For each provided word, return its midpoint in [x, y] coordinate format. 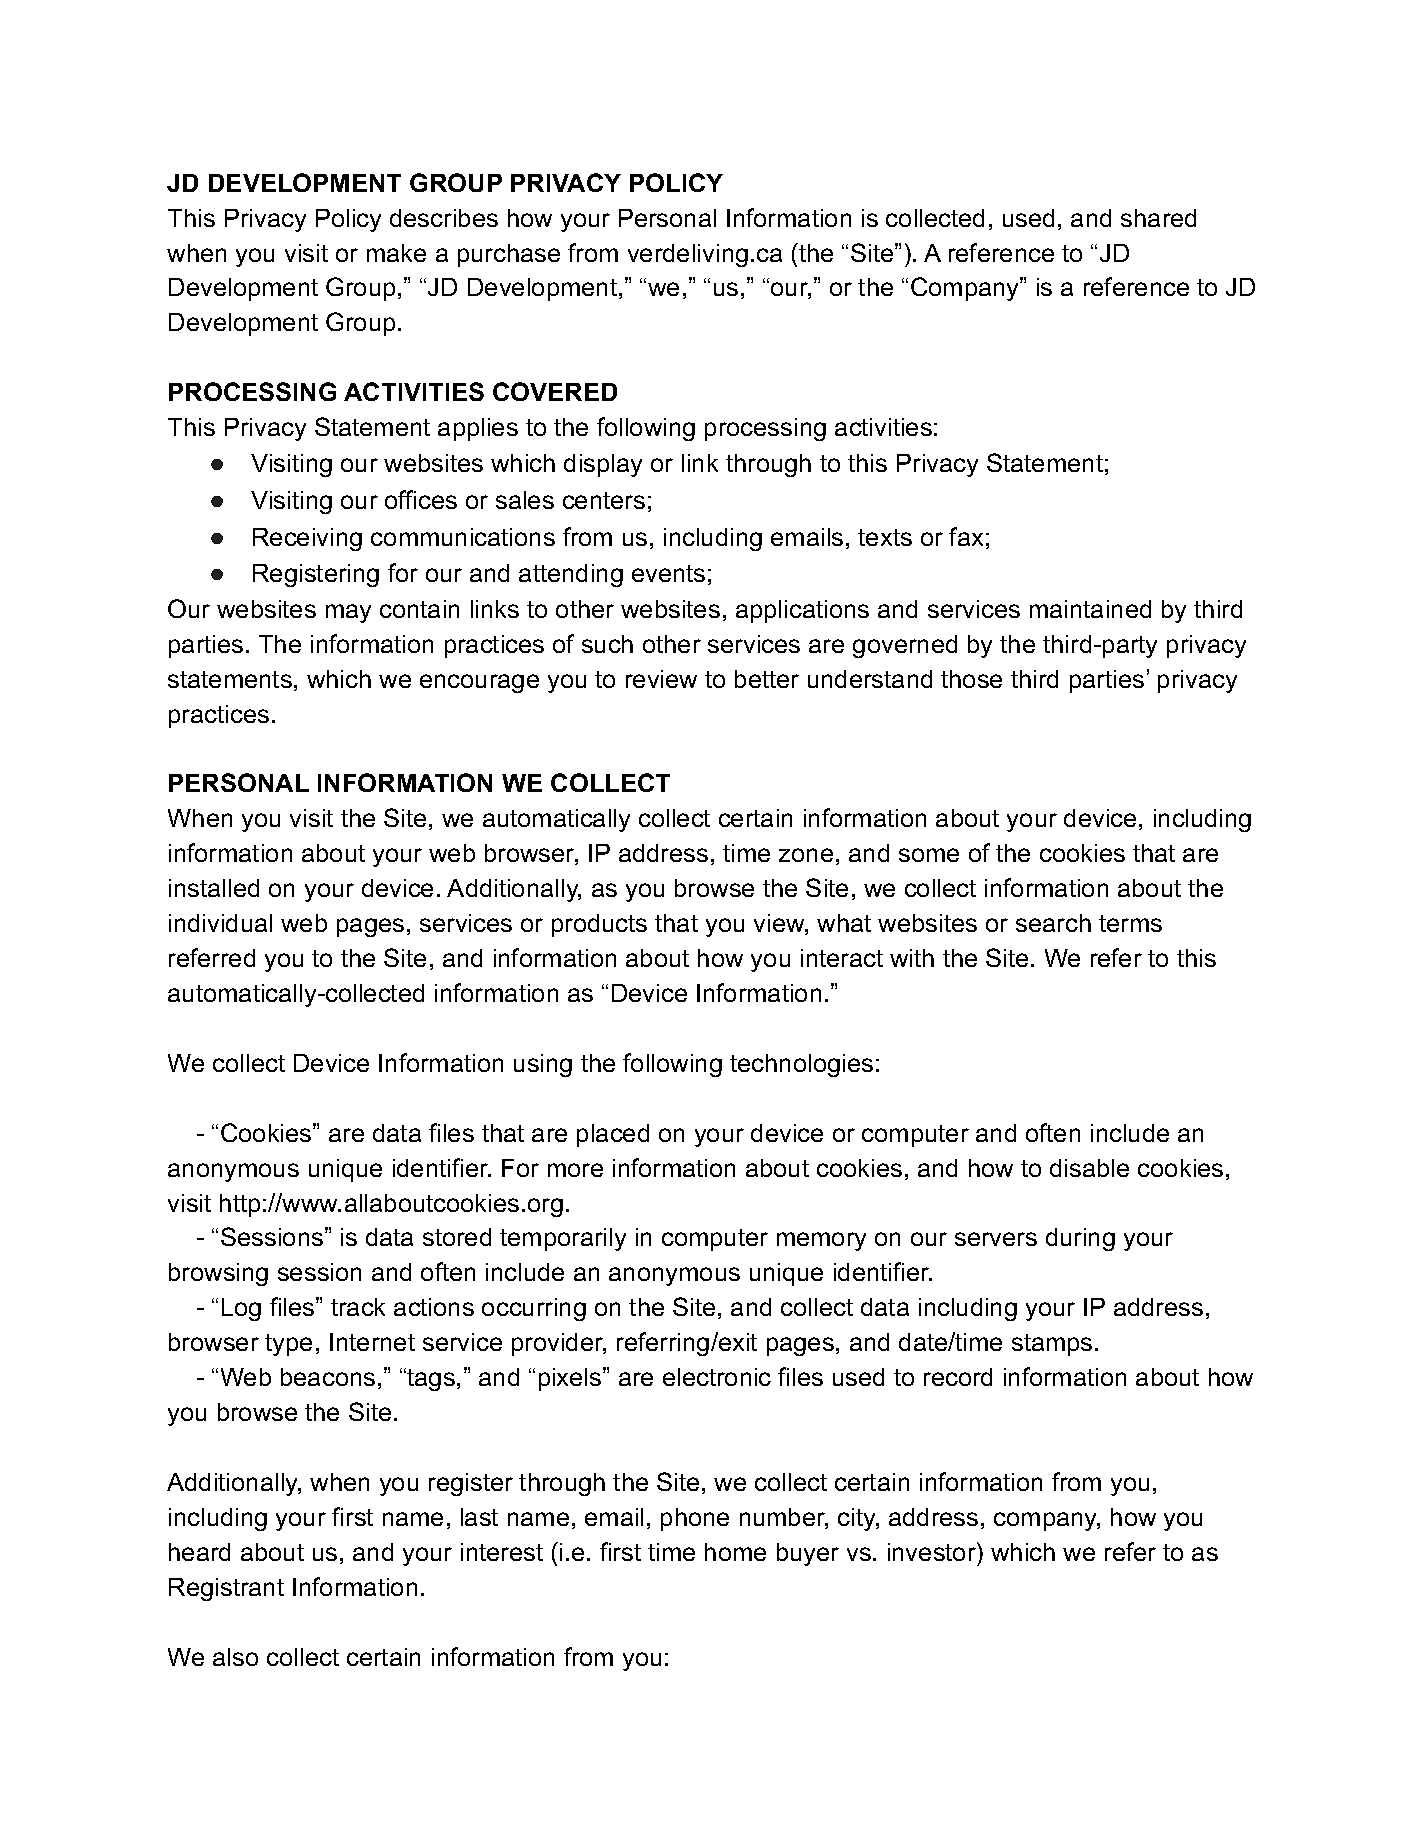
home [735, 1552]
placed [613, 1135]
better [767, 679]
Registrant [226, 1589]
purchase [509, 255]
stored [457, 1237]
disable [1089, 1168]
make [396, 253]
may [348, 613]
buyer [808, 1554]
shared [1158, 218]
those [971, 679]
